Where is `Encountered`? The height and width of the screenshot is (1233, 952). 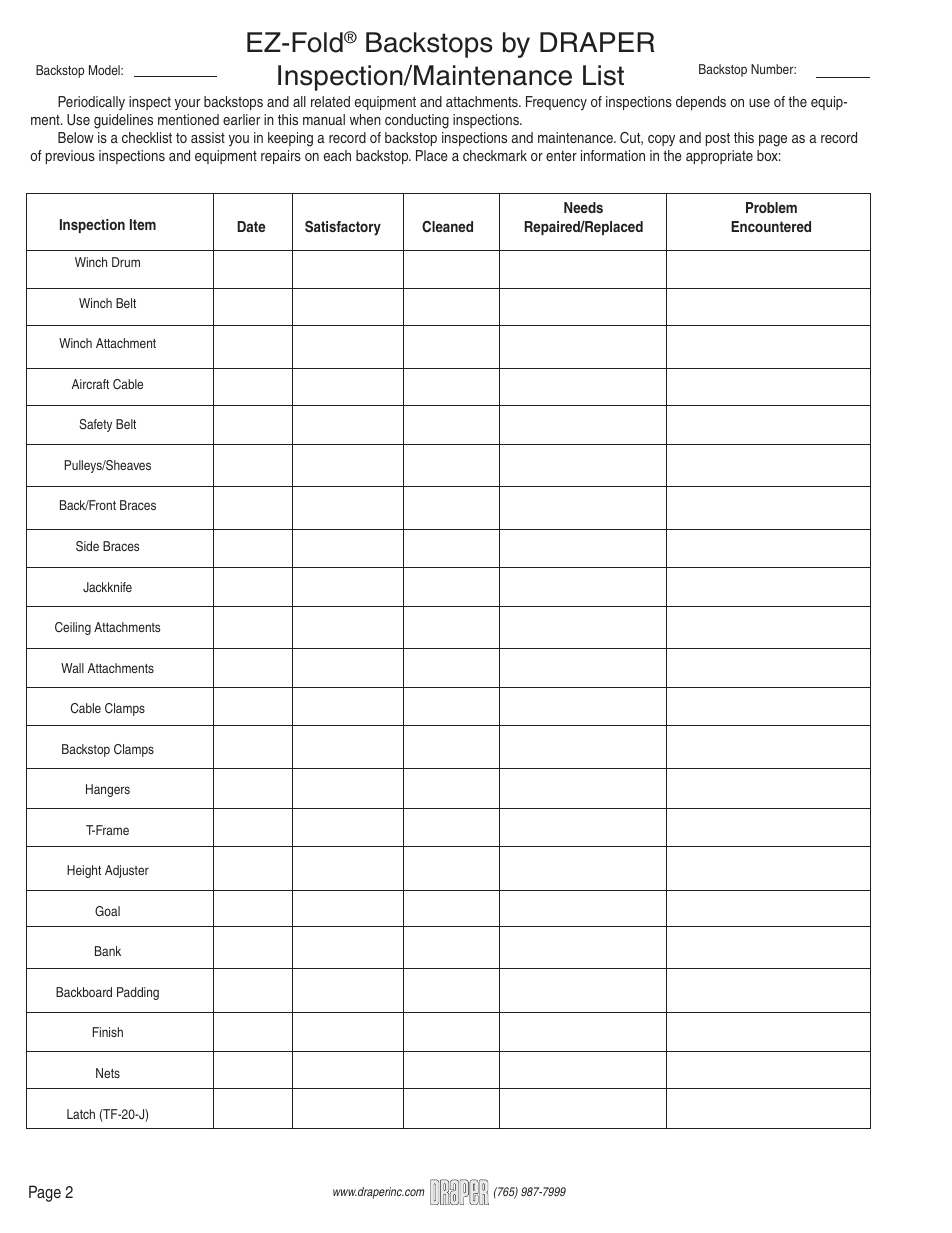
Encountered is located at coordinates (771, 226).
